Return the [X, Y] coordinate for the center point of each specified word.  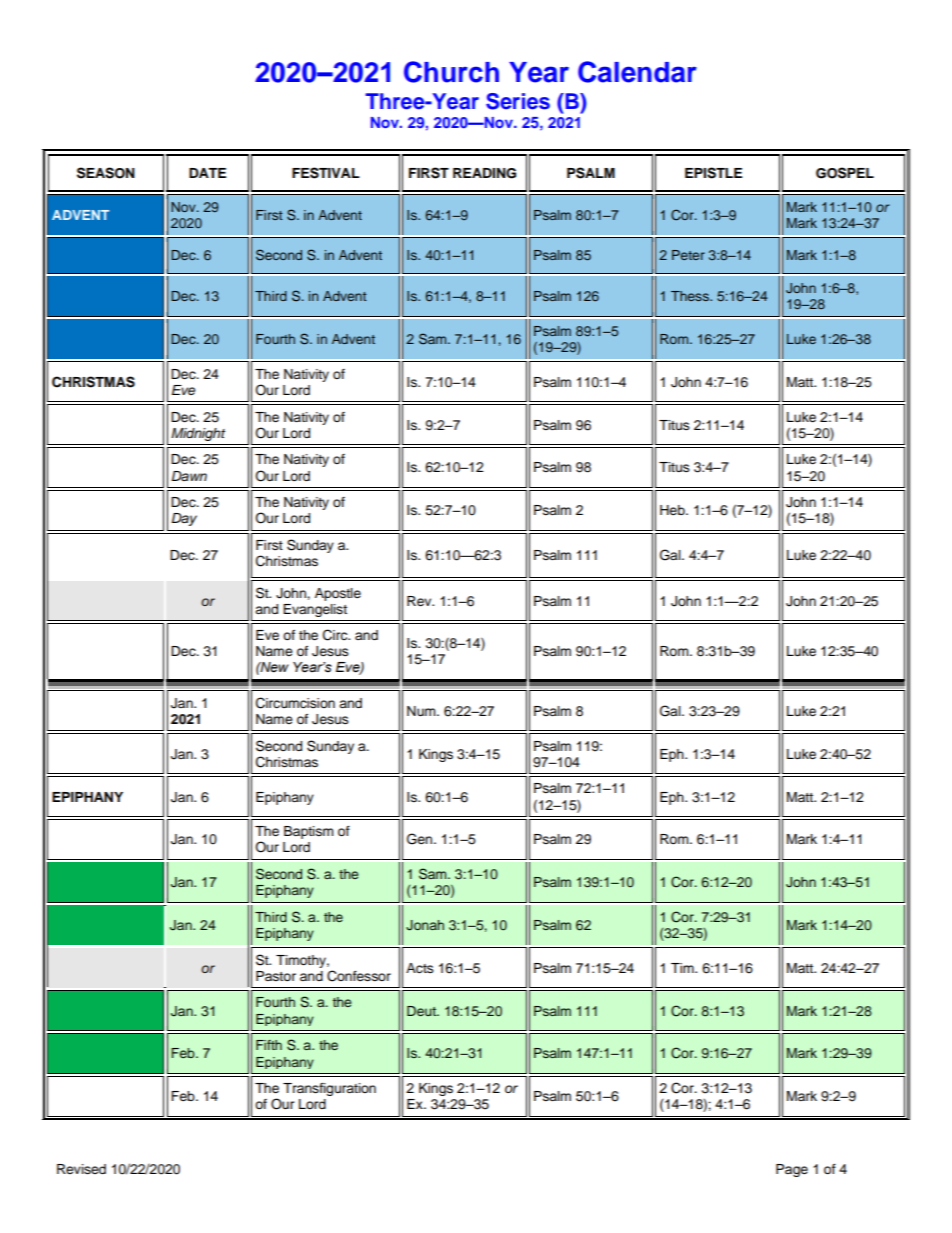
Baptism [309, 832]
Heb [673, 510]
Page [792, 1170]
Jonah [425, 925]
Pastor [276, 976]
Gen [421, 839]
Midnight [198, 434]
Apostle [338, 594]
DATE [207, 173]
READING [484, 173]
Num [422, 711]
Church [451, 72]
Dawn [189, 476]
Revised [81, 1169]
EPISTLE [713, 173]
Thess [691, 296]
